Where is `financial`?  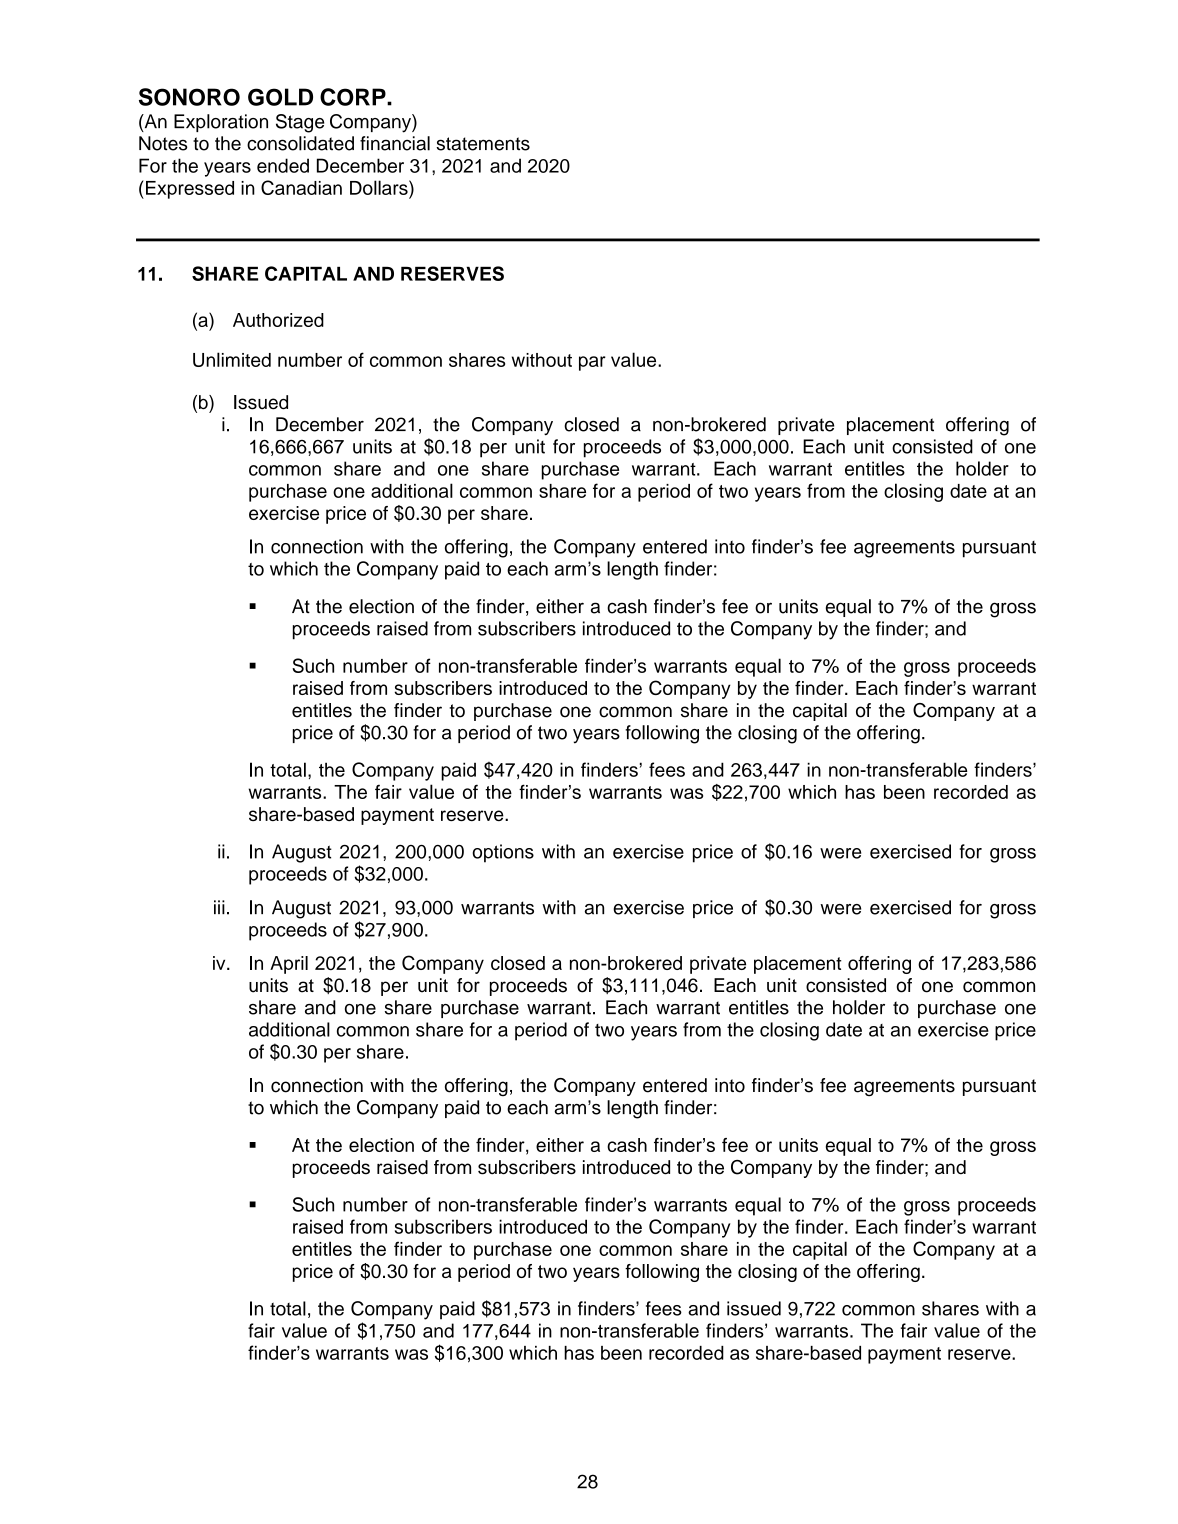
financial is located at coordinates (395, 143).
